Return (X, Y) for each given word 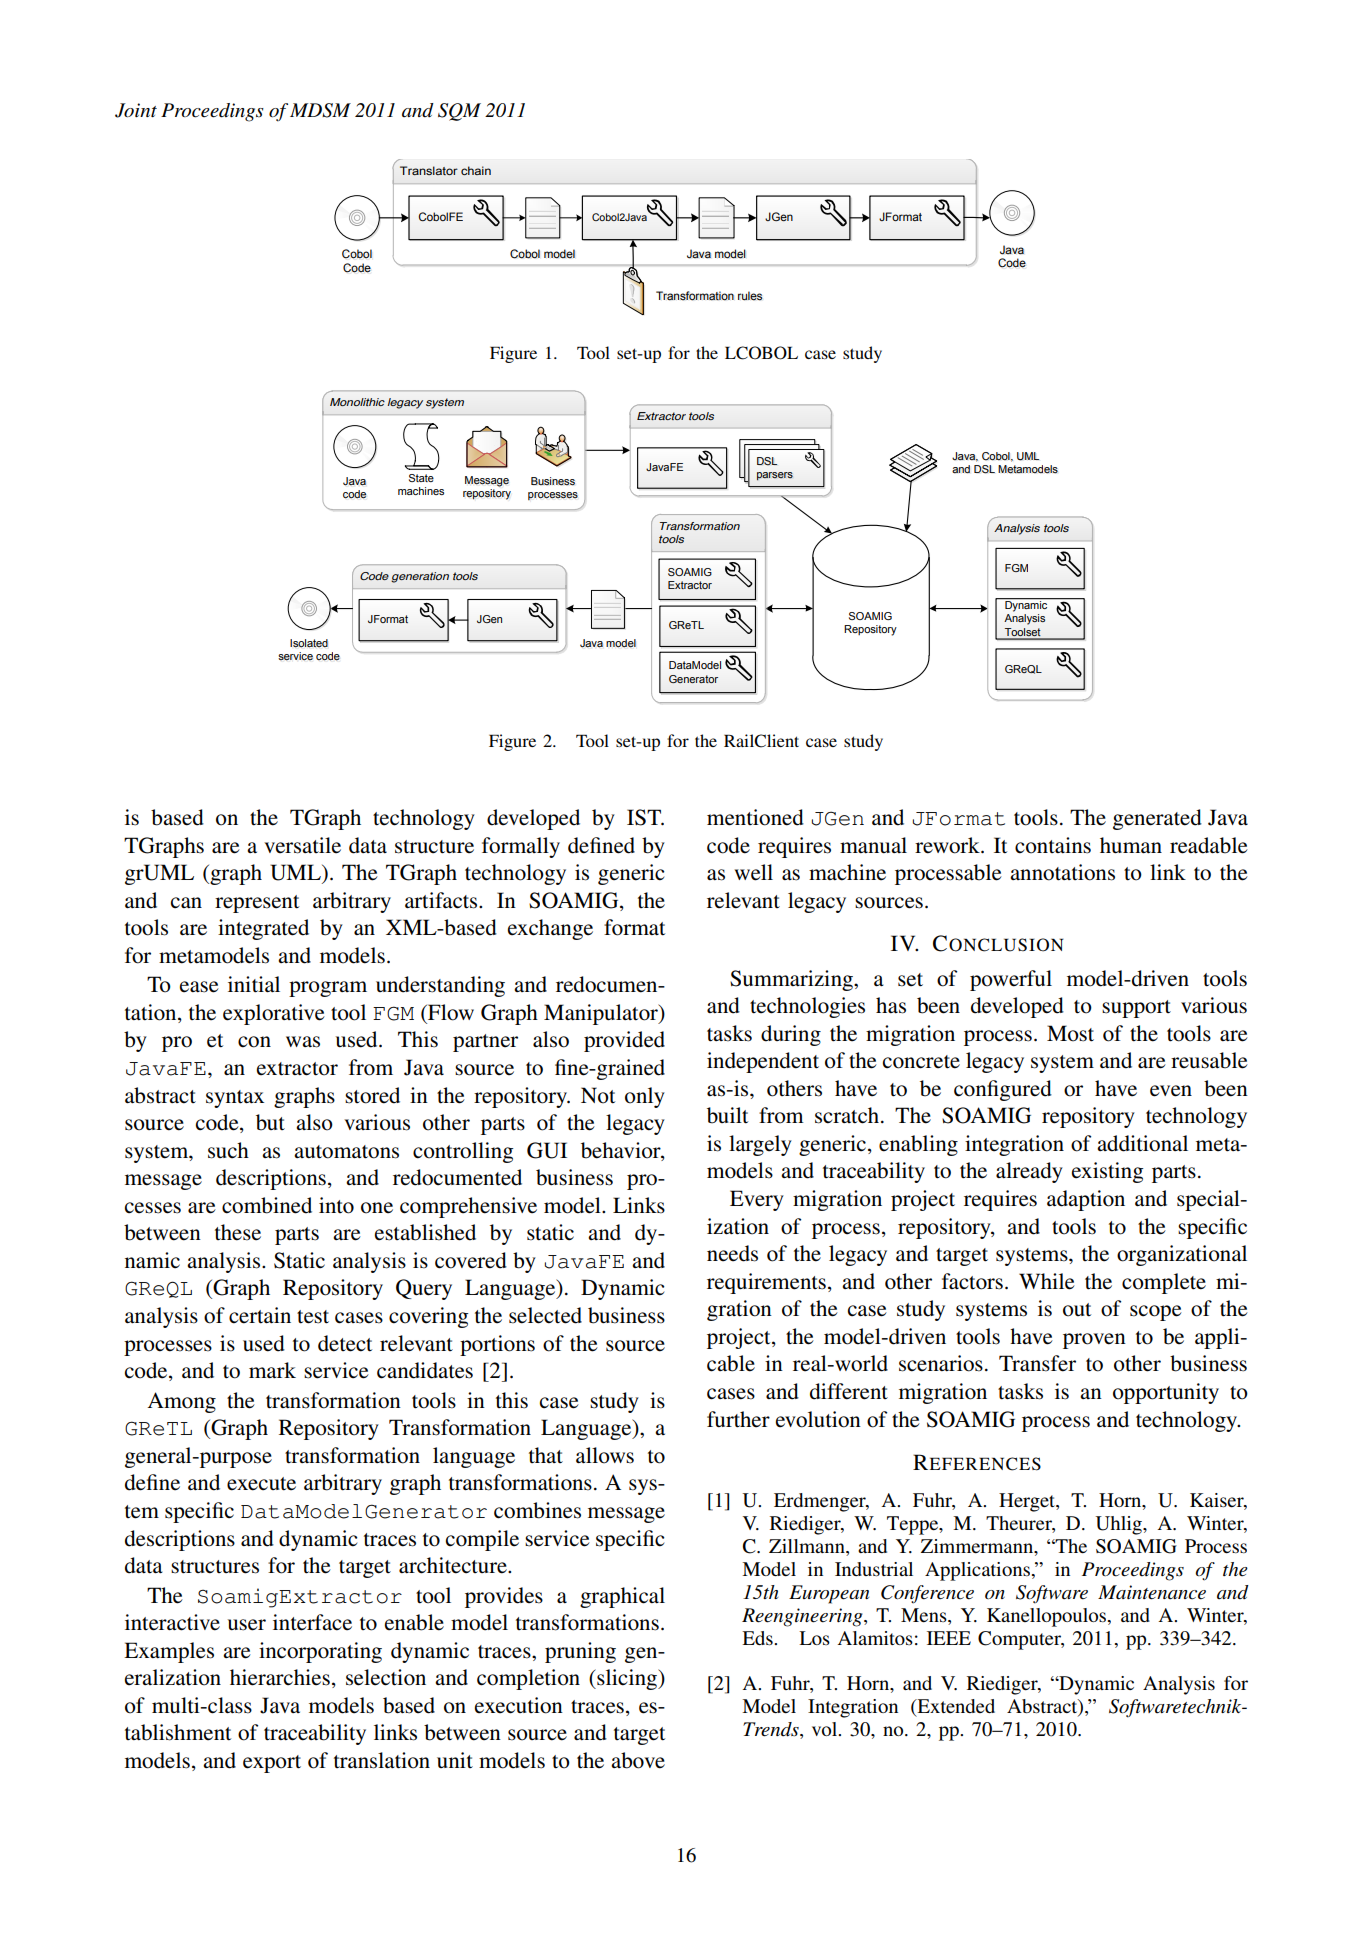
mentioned (755, 817)
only (645, 1097)
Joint (136, 110)
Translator (429, 170)
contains (1053, 845)
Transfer (1037, 1363)
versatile (302, 845)
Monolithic (357, 402)
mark (272, 1370)
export (272, 1764)
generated (1157, 819)
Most (1070, 1033)
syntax (235, 1099)
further (738, 1419)
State (421, 478)
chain (476, 170)
